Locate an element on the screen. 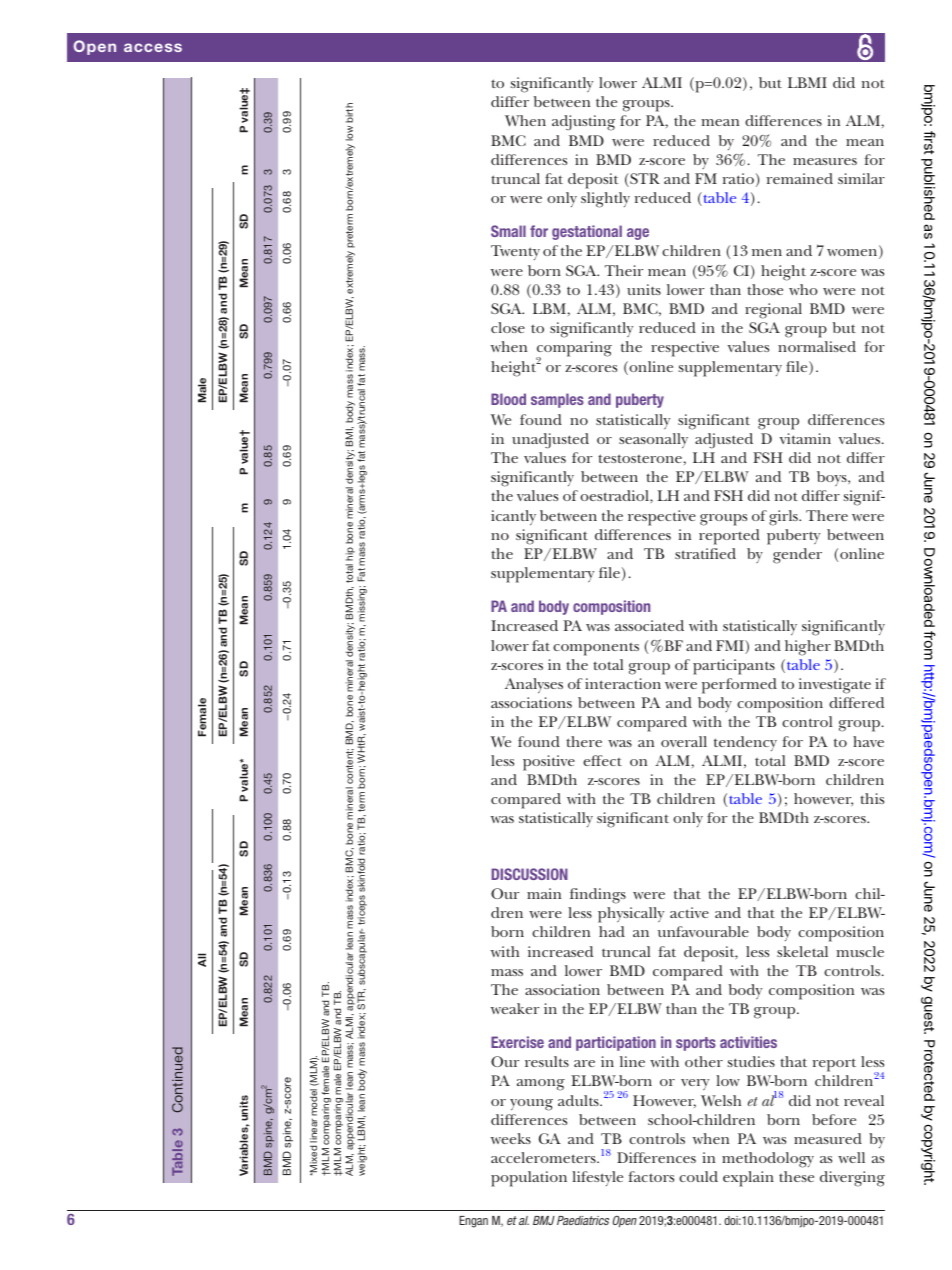 Image resolution: width=952 pixels, height=1270 pixels. access is located at coordinates (153, 47).
